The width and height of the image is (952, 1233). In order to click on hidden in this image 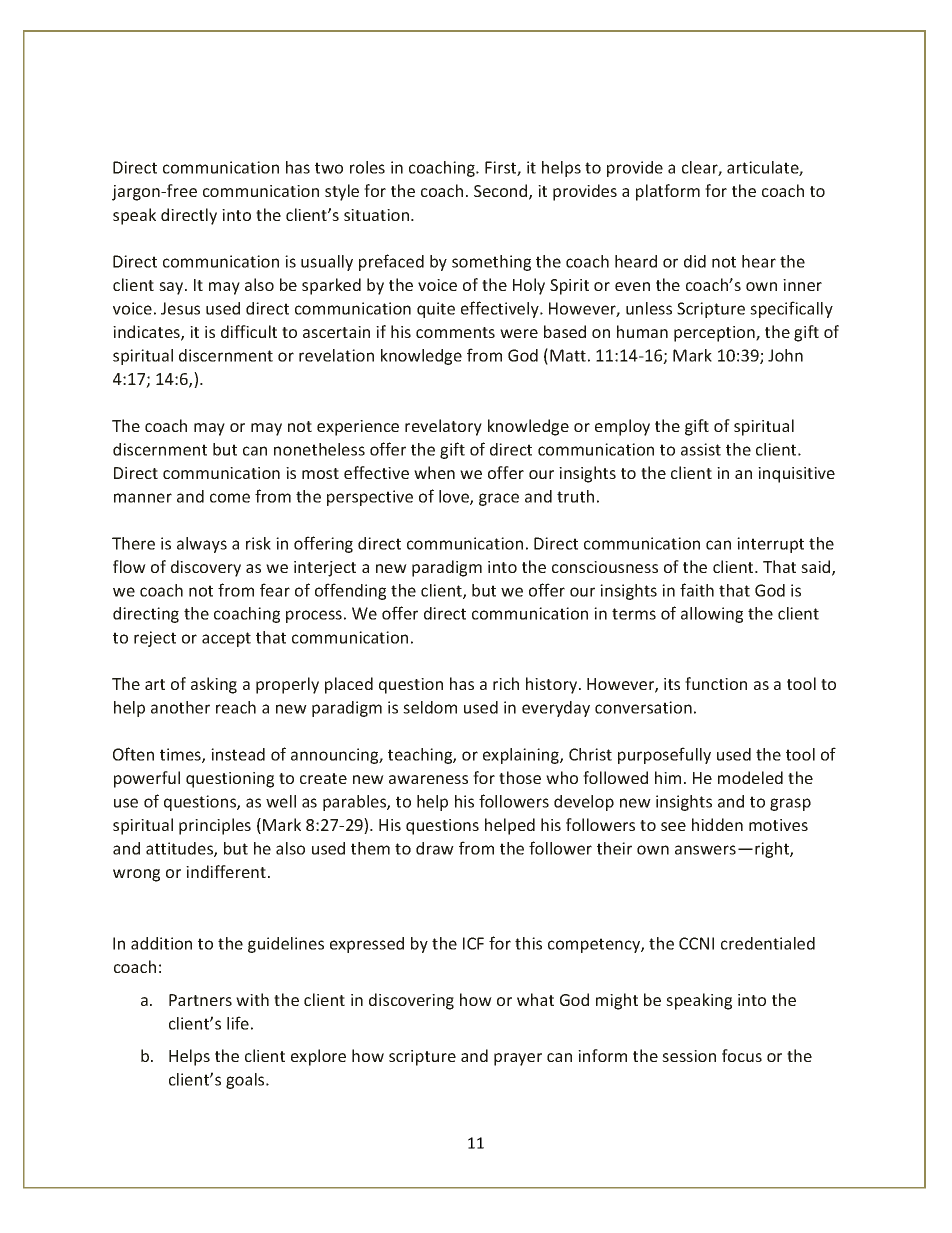, I will do `click(717, 824)`.
